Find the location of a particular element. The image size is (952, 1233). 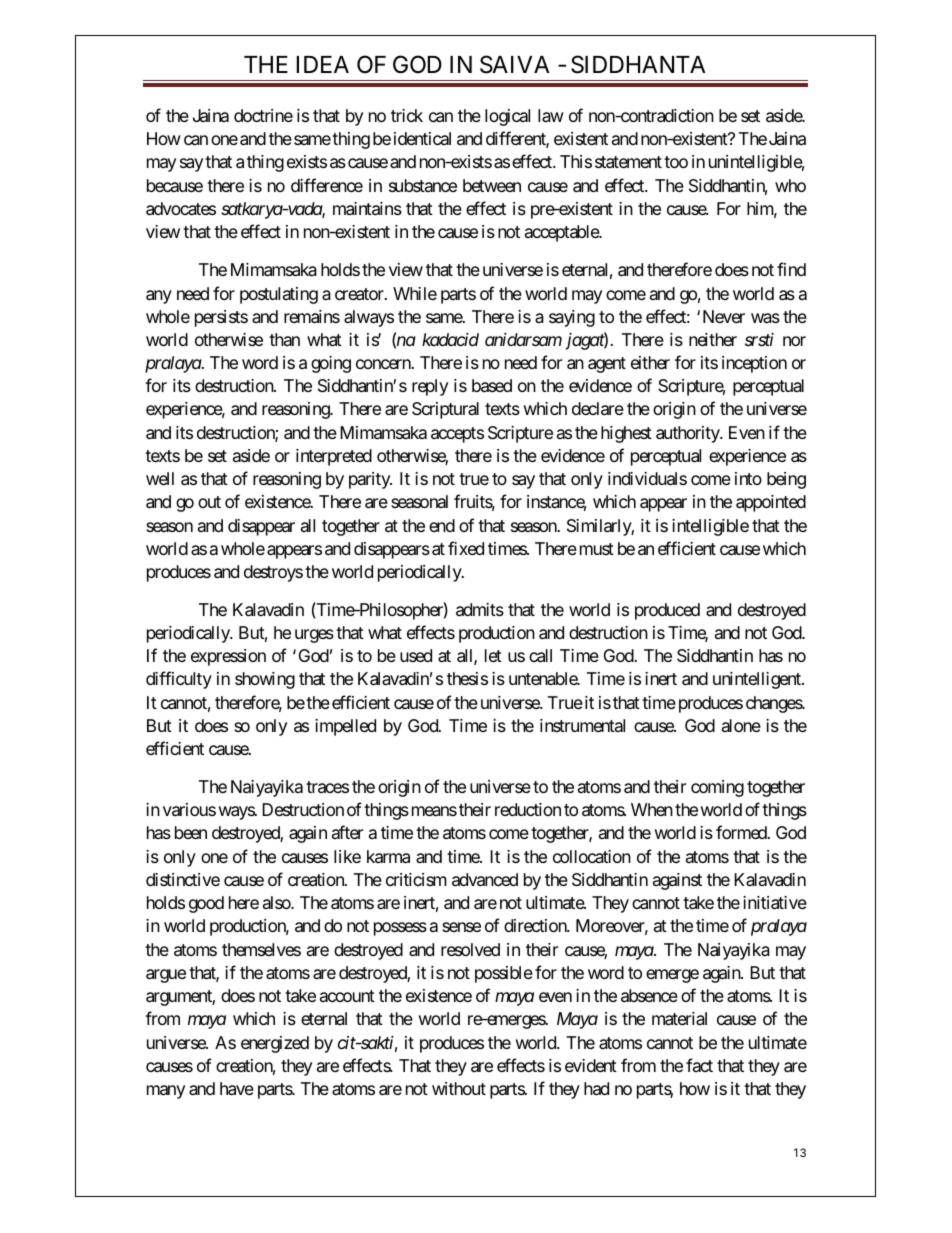

IDEA is located at coordinates (323, 64).
